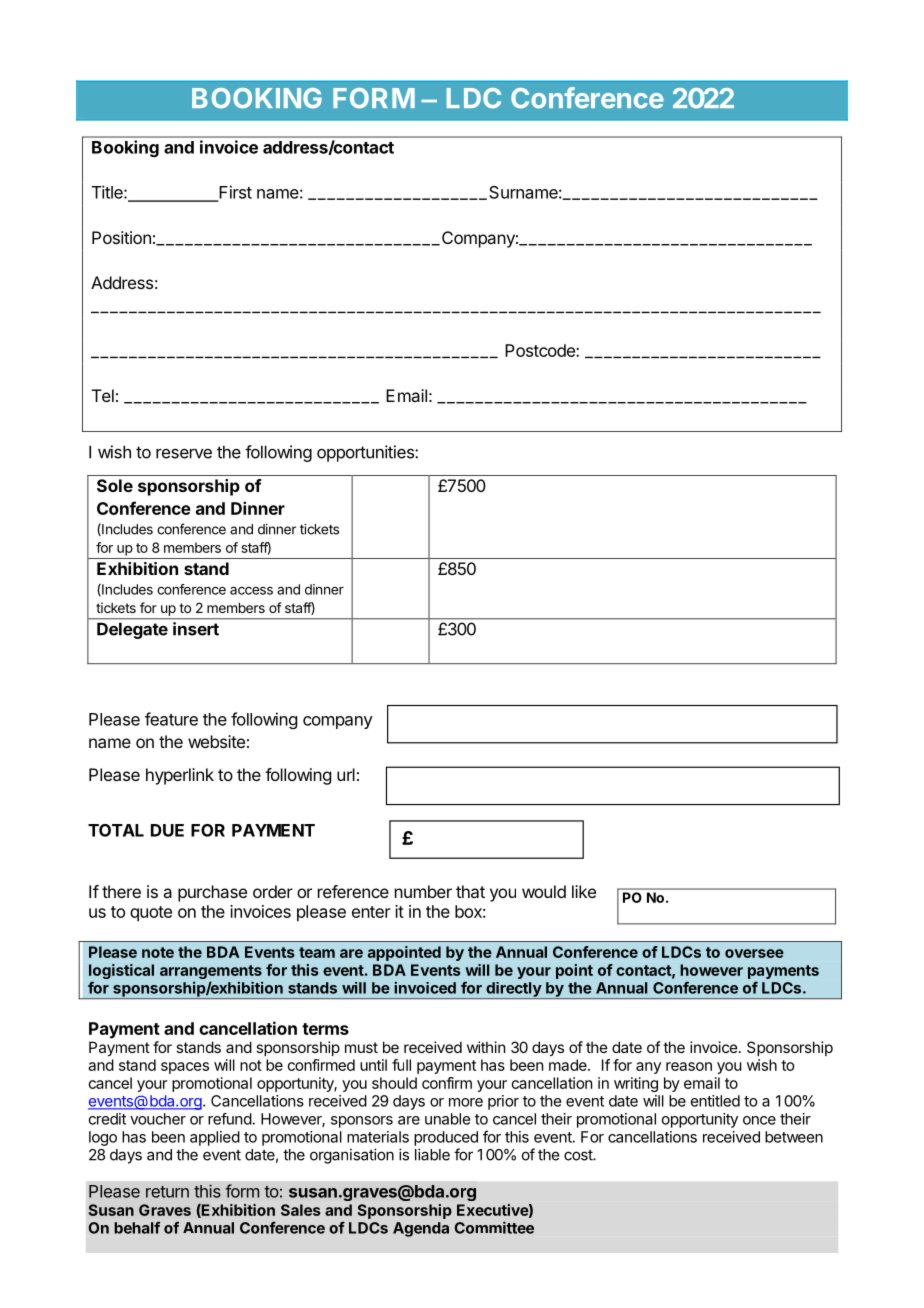  Describe the element at coordinates (251, 591) in the screenshot. I see `access` at that location.
